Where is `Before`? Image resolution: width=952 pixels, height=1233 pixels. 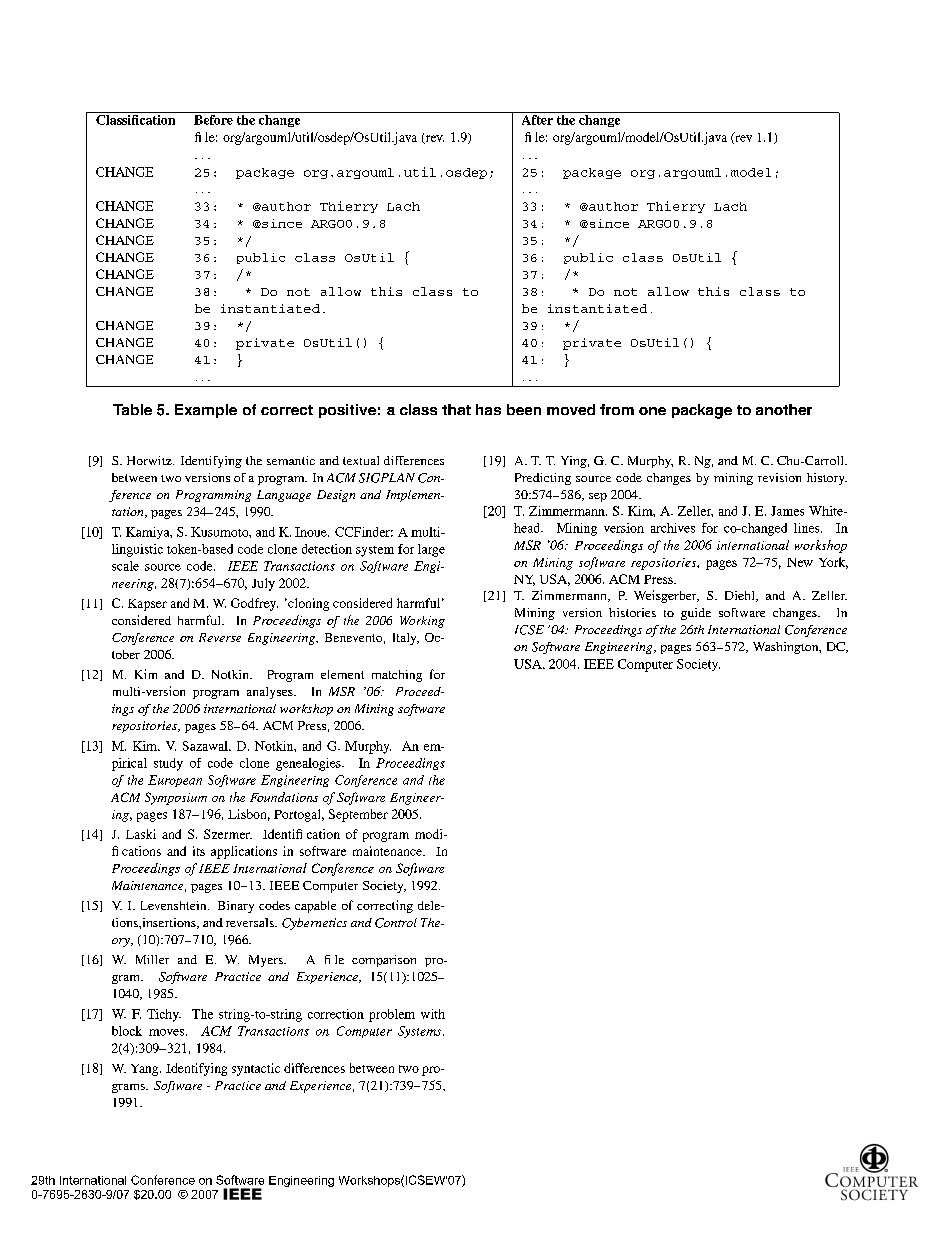
Before is located at coordinates (213, 118).
